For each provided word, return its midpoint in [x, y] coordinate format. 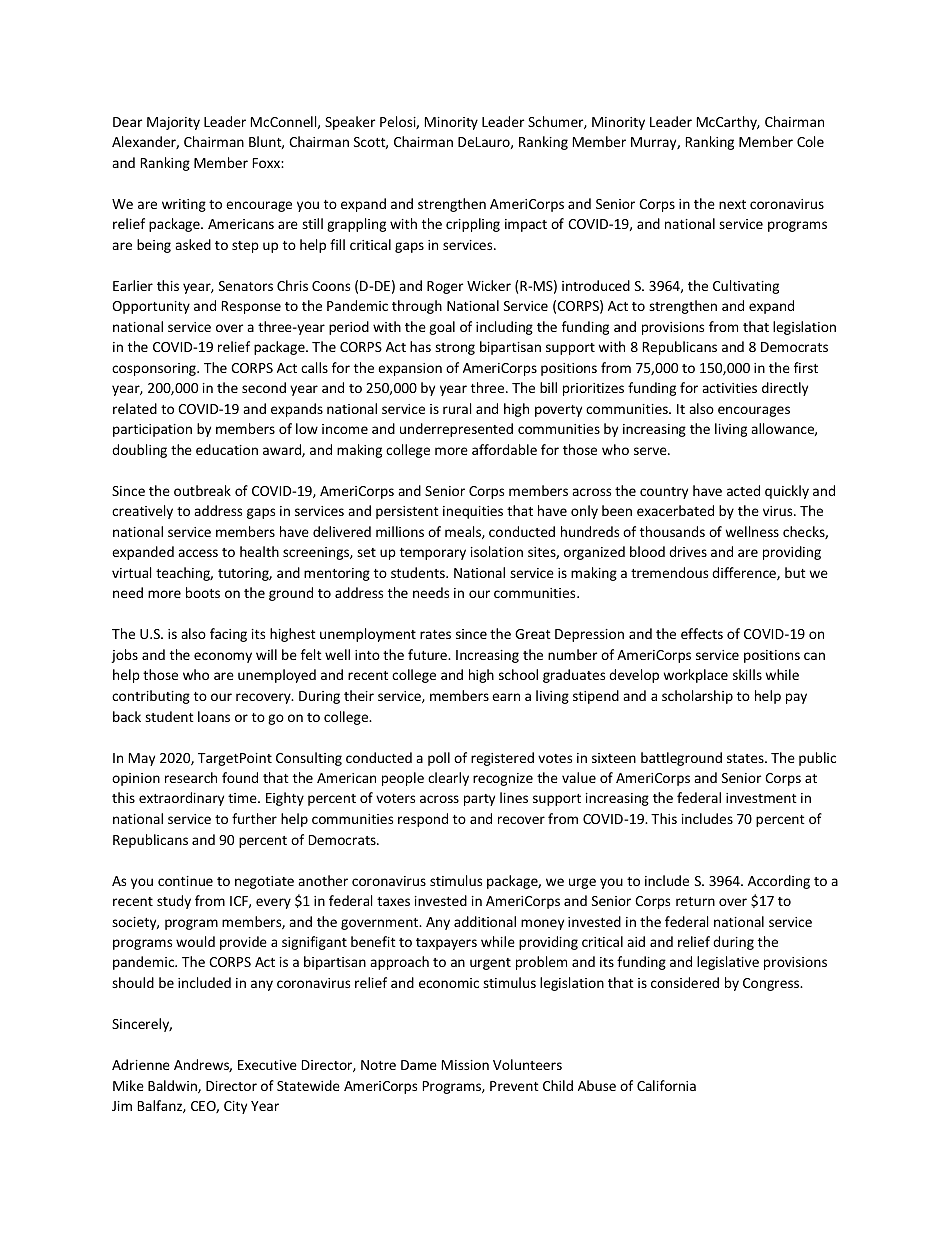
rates [435, 634]
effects [702, 633]
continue [185, 881]
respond [423, 820]
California [666, 1085]
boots [203, 592]
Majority [173, 123]
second [264, 387]
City [235, 1107]
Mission [465, 1065]
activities [729, 388]
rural [457, 408]
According [779, 882]
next [732, 204]
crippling [473, 225]
